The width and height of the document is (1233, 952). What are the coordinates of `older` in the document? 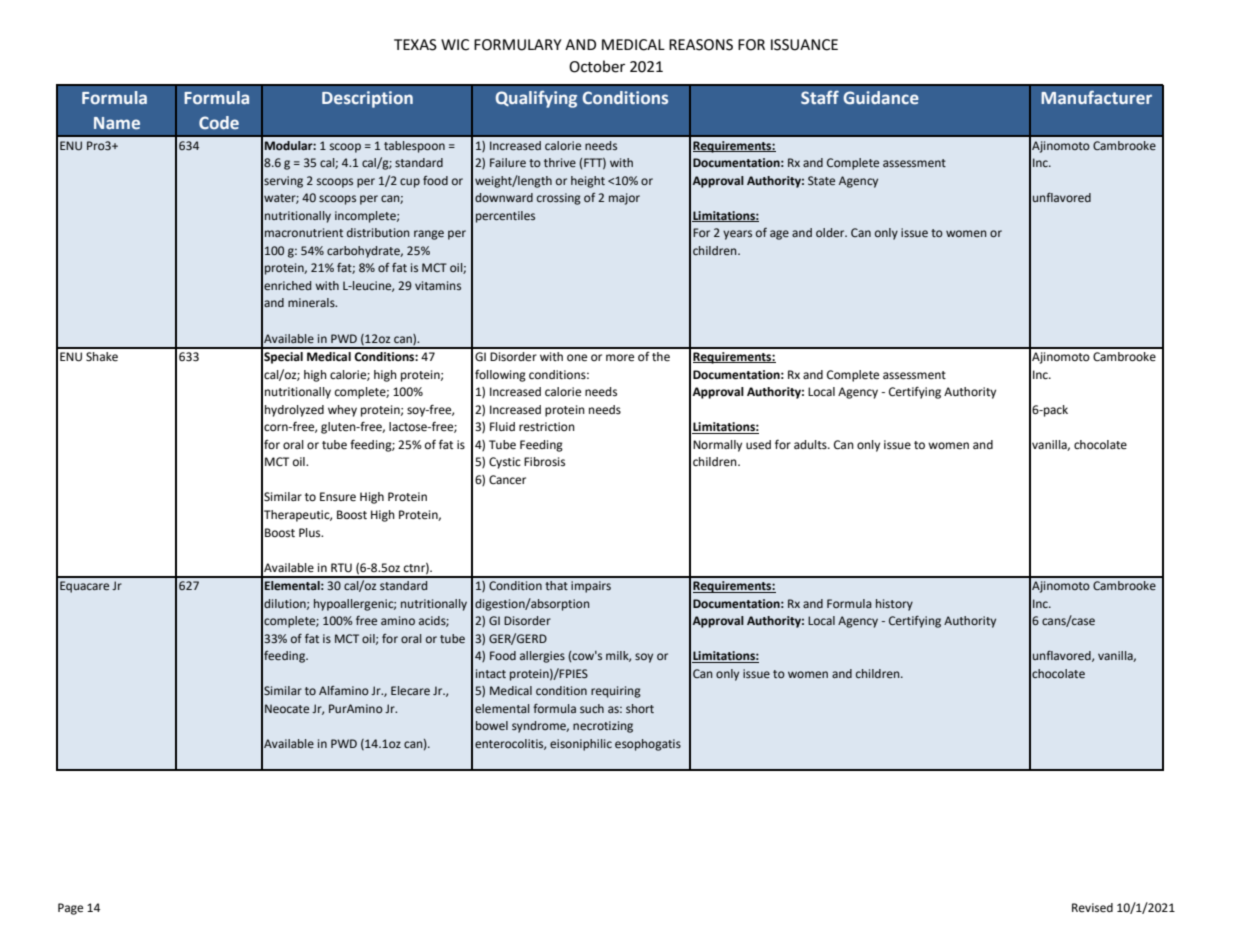 It's located at (831, 232).
